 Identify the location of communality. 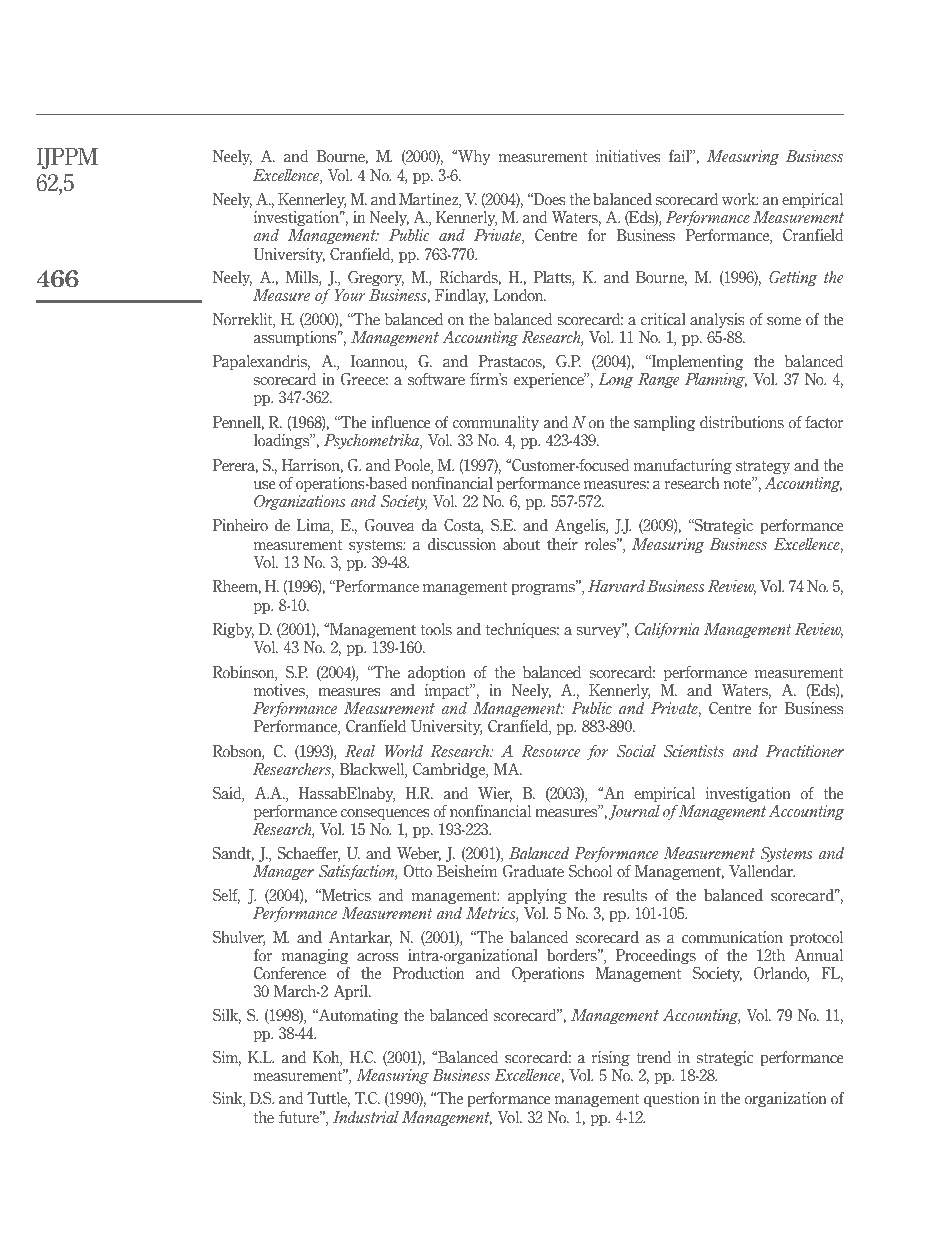
(496, 423).
